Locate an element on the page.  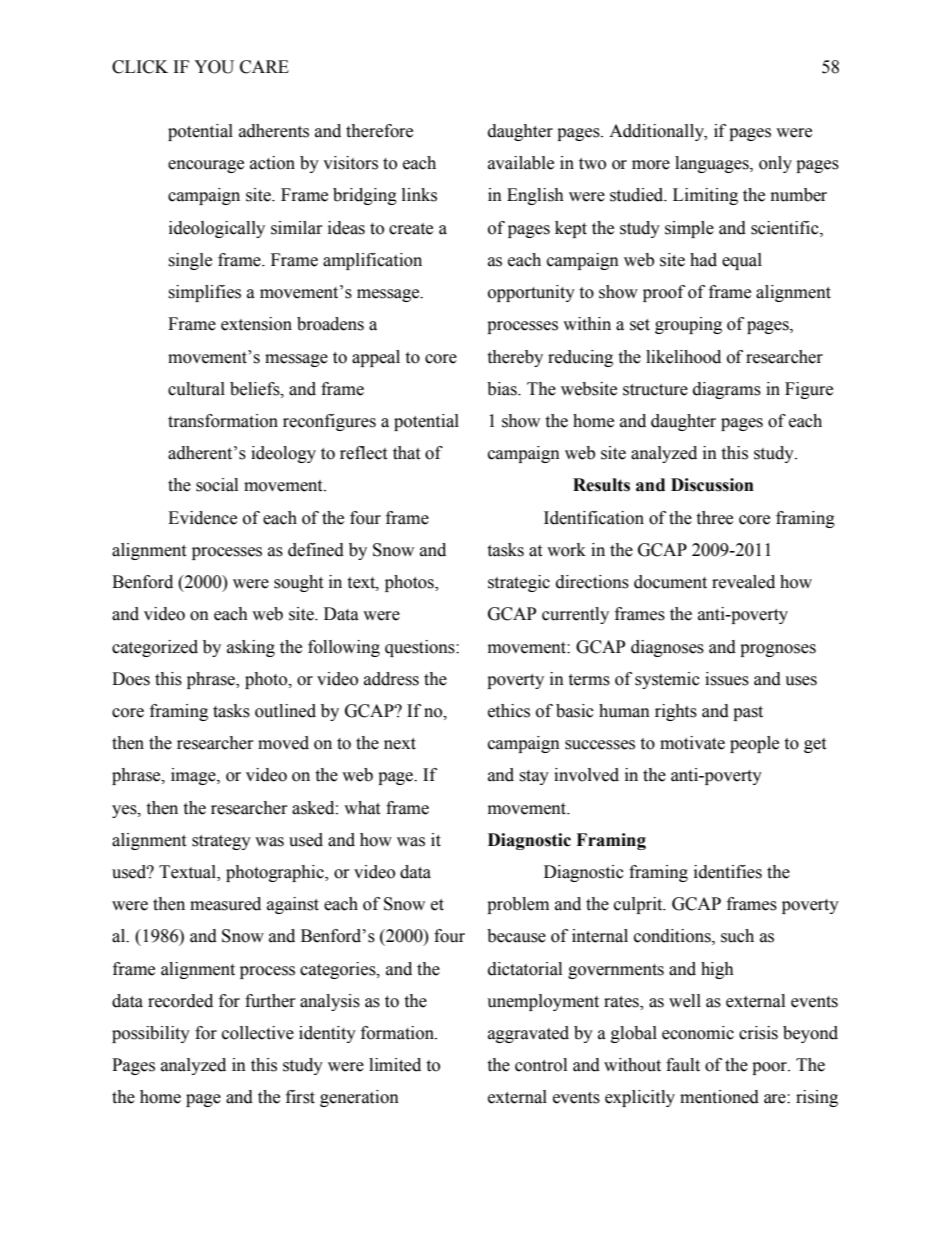
ethics is located at coordinates (509, 711).
